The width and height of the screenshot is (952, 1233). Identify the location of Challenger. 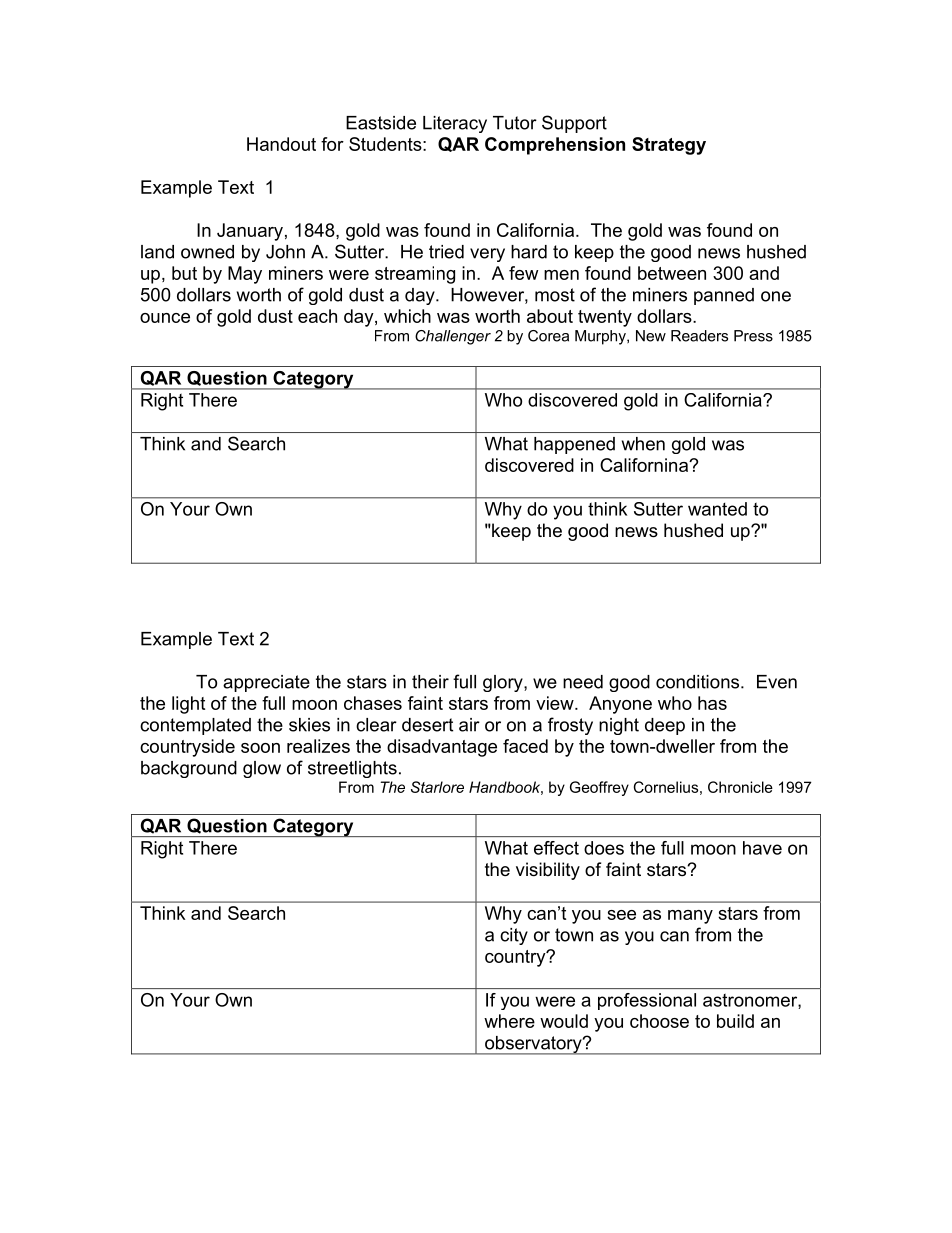
(453, 337).
